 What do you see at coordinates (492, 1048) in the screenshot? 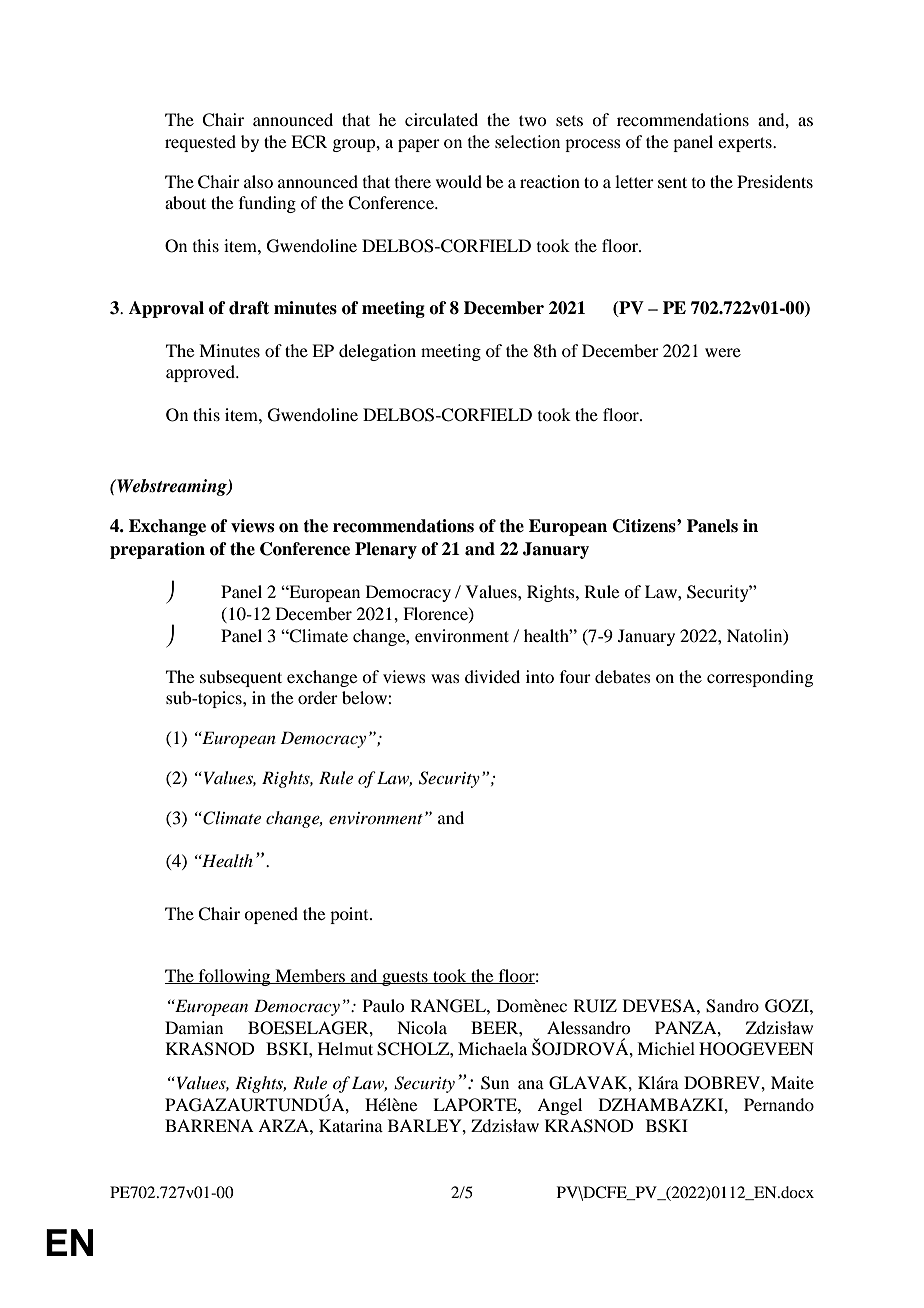
I see `Michaela` at bounding box center [492, 1048].
